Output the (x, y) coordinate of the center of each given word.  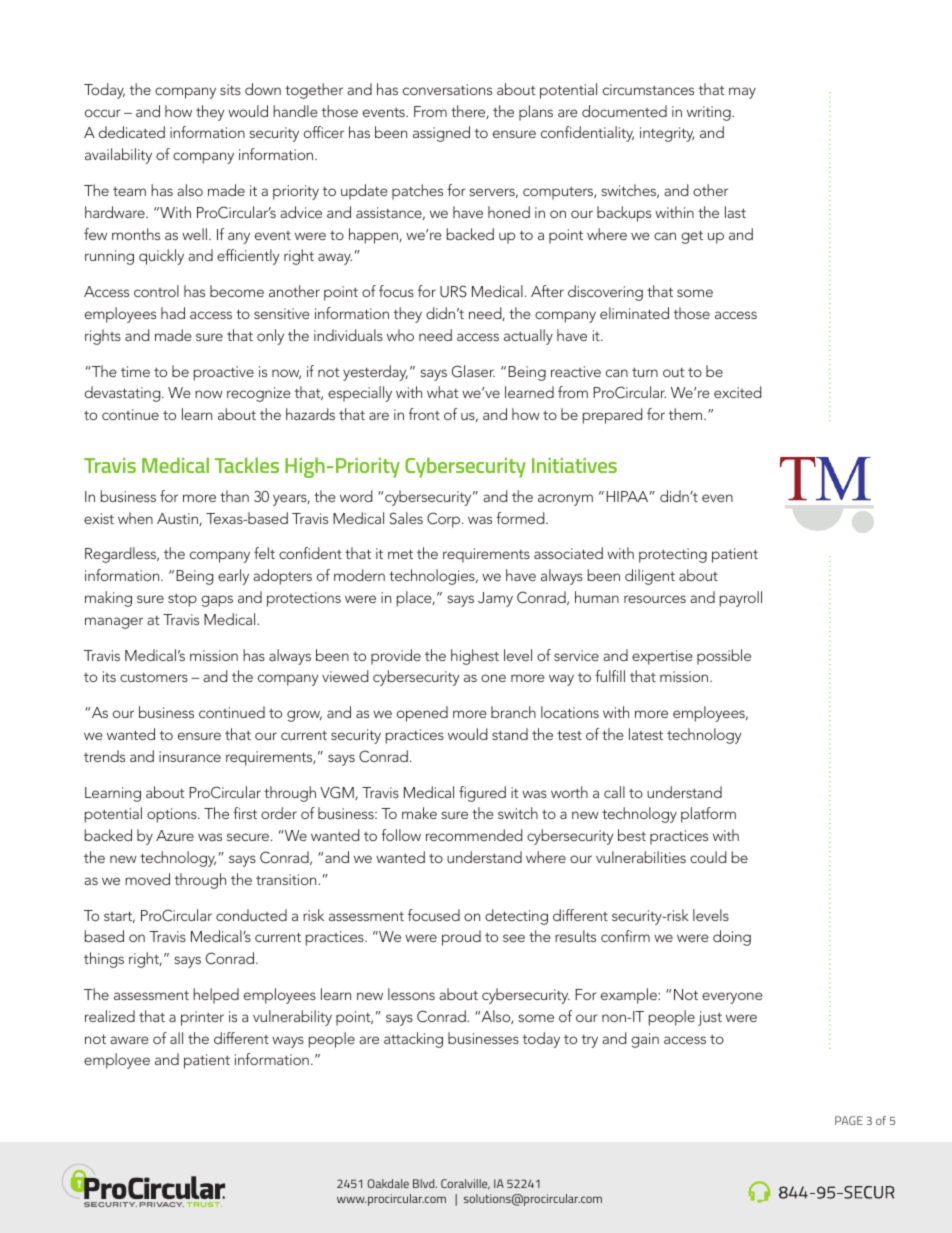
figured (482, 794)
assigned (441, 134)
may (742, 93)
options (173, 815)
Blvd (425, 1183)
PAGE (849, 1120)
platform (708, 815)
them (687, 414)
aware (129, 1040)
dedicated (132, 132)
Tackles (247, 465)
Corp (443, 520)
